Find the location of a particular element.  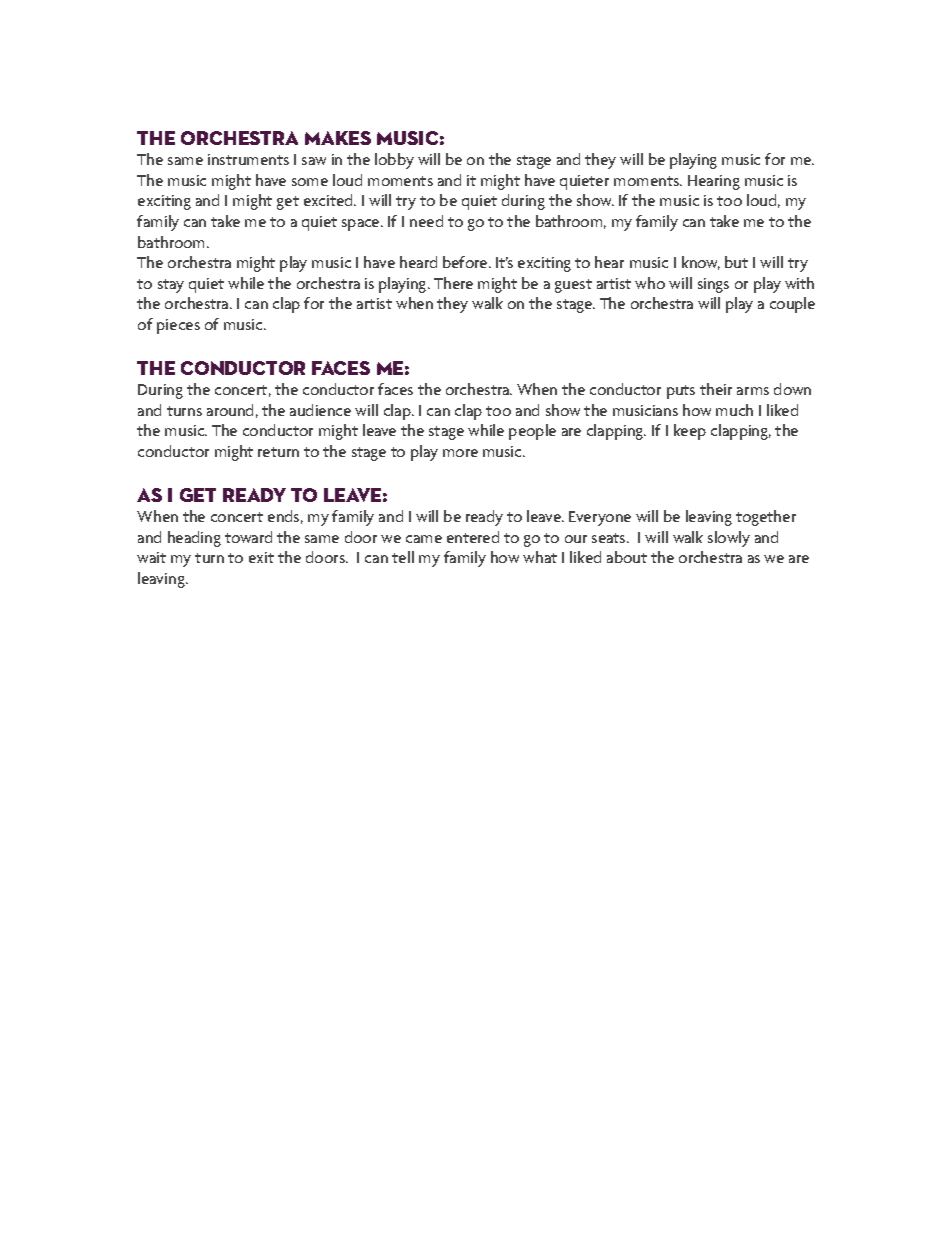

slowly is located at coordinates (729, 539).
